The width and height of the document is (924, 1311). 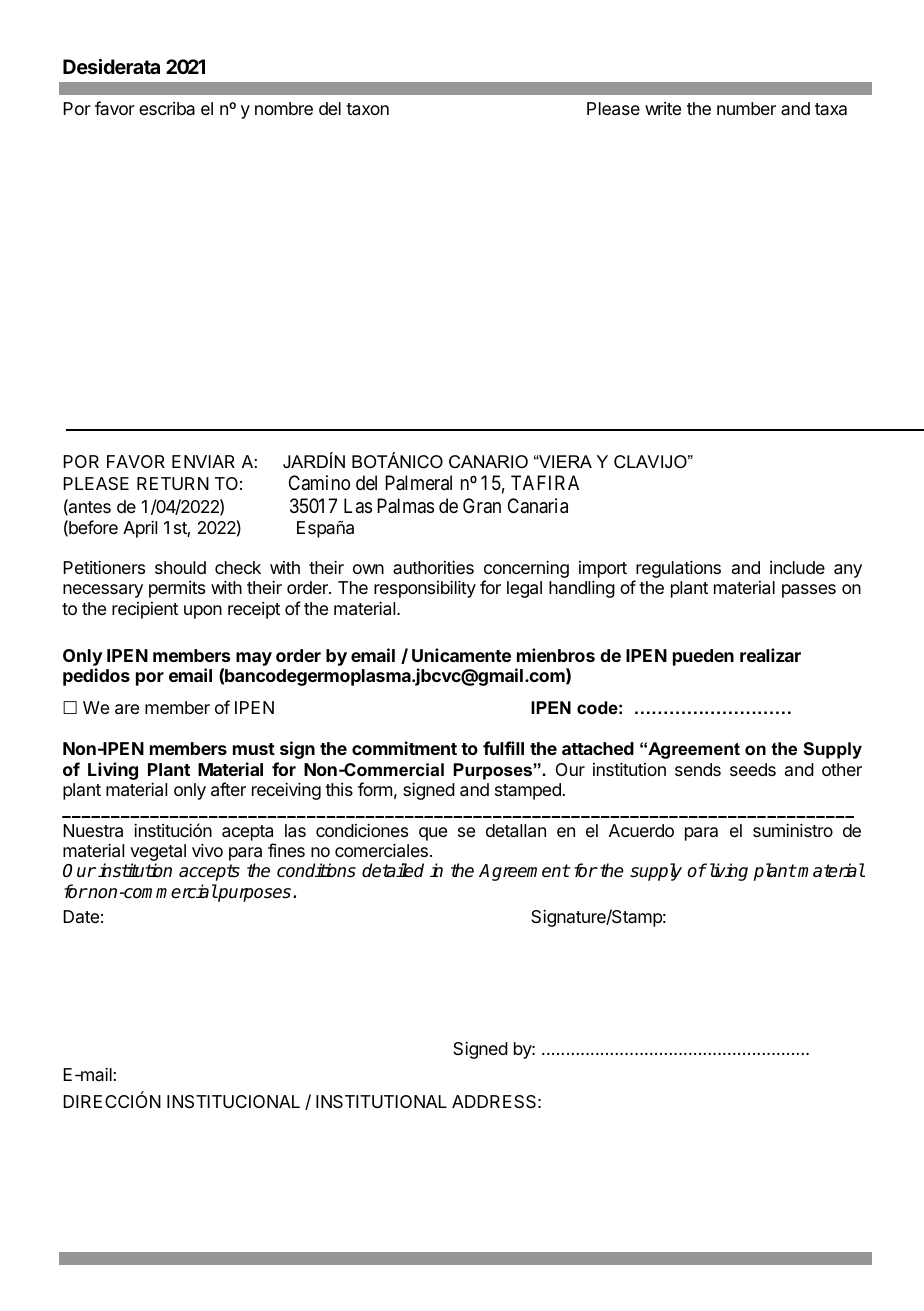 I want to click on upon, so click(x=203, y=612).
